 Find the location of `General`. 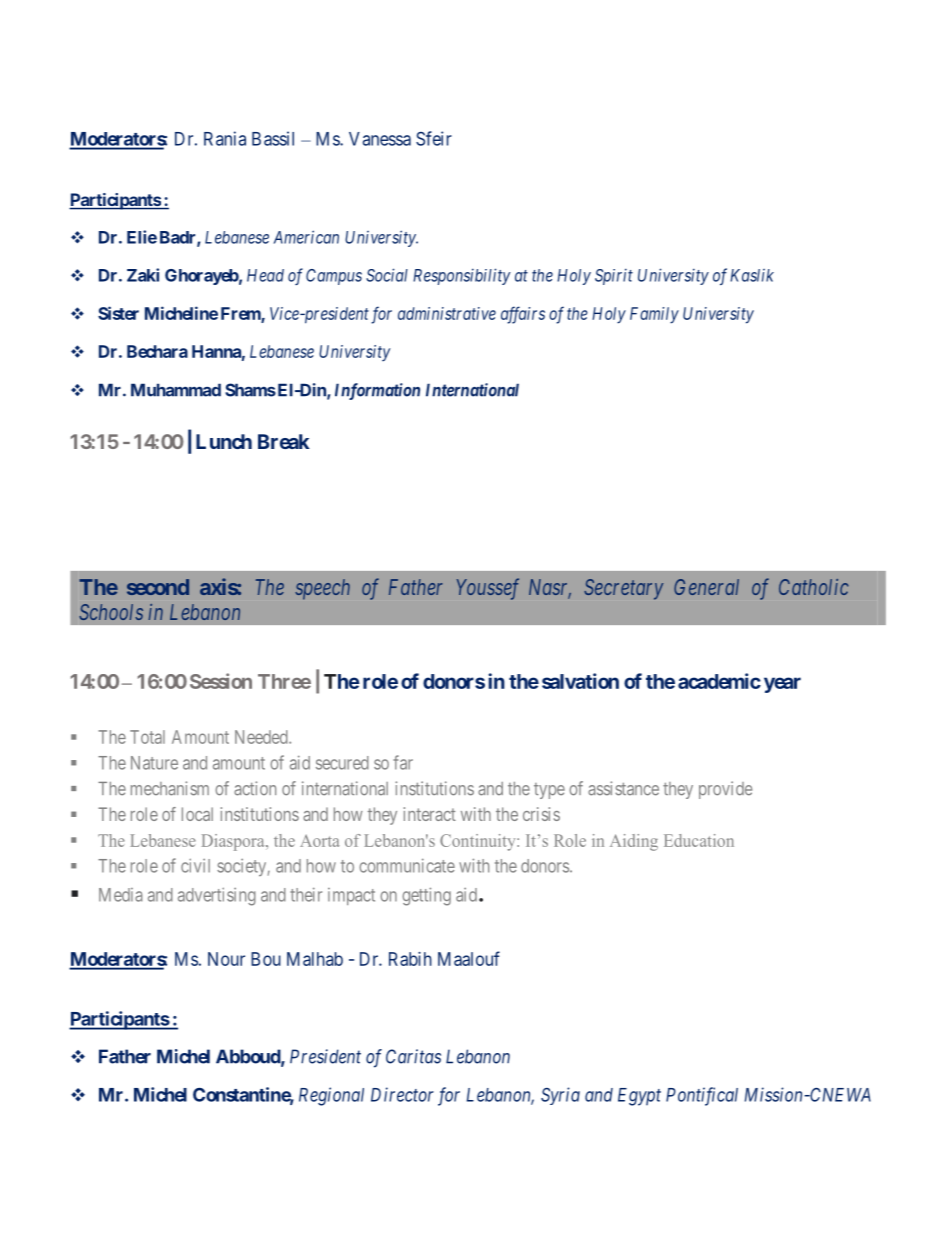

General is located at coordinates (706, 587).
